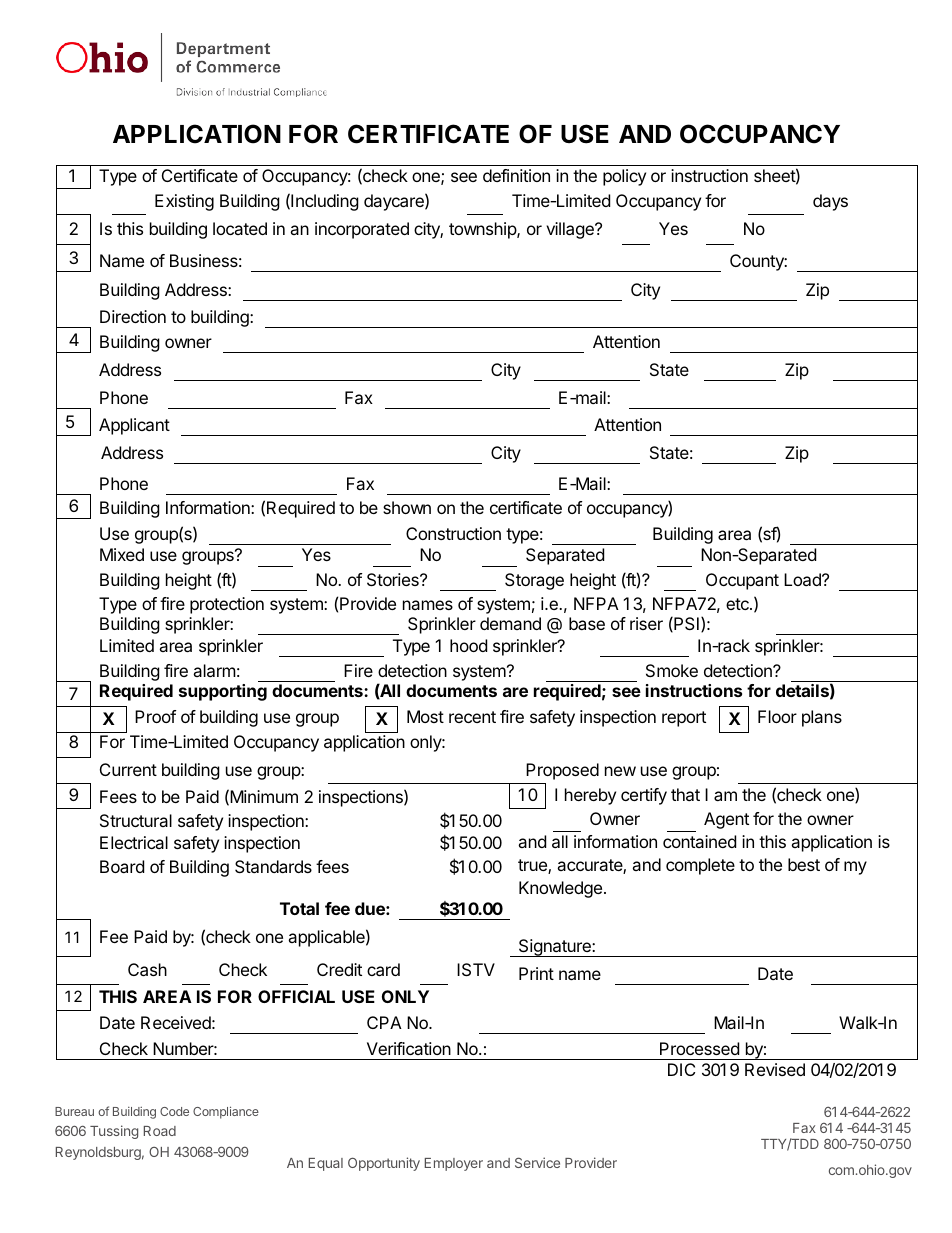 The image size is (952, 1233). Describe the element at coordinates (830, 202) in the page. I see `days` at that location.
